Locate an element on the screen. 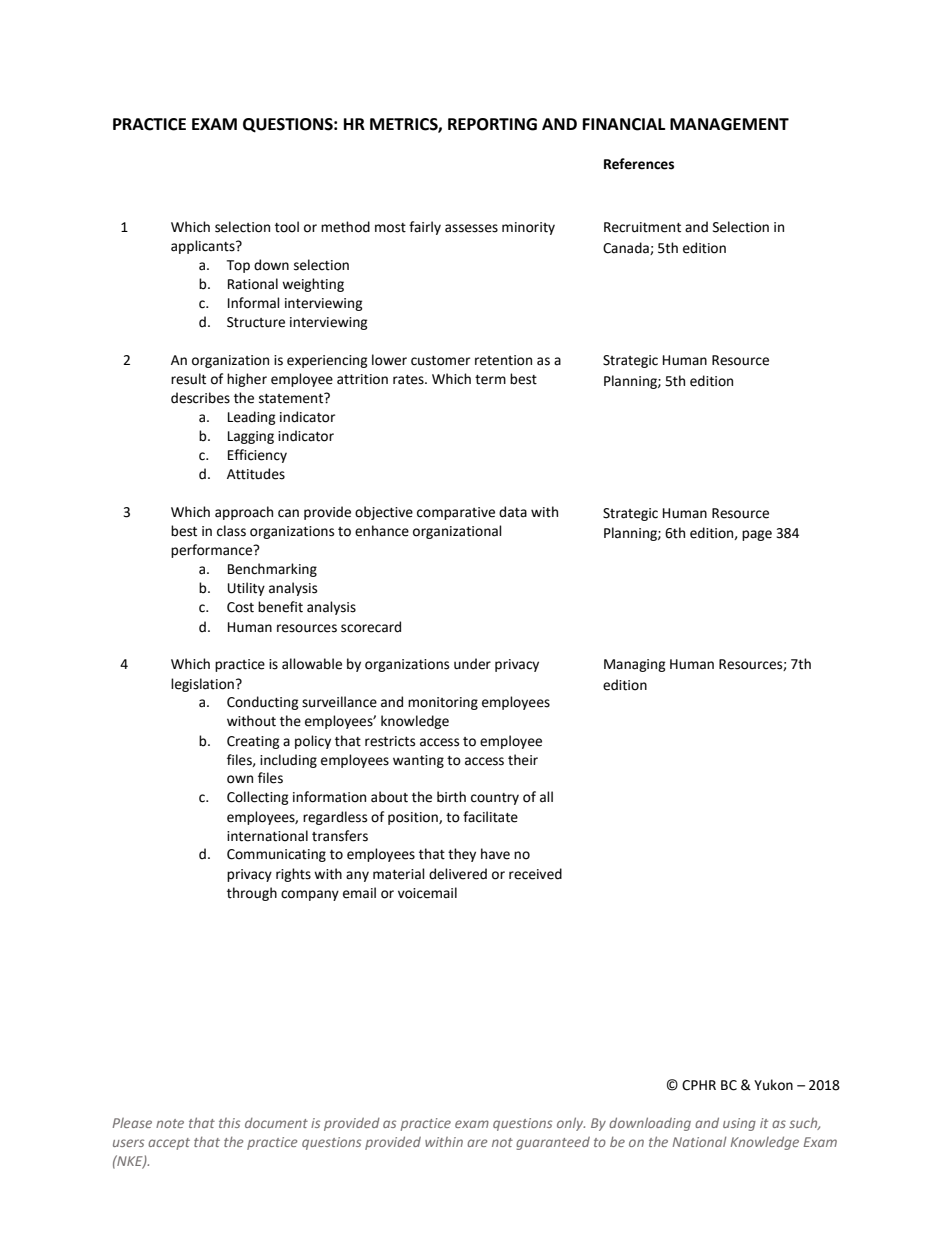 Image resolution: width=952 pixels, height=1233 pixels. MANAGEMENT is located at coordinates (729, 124).
